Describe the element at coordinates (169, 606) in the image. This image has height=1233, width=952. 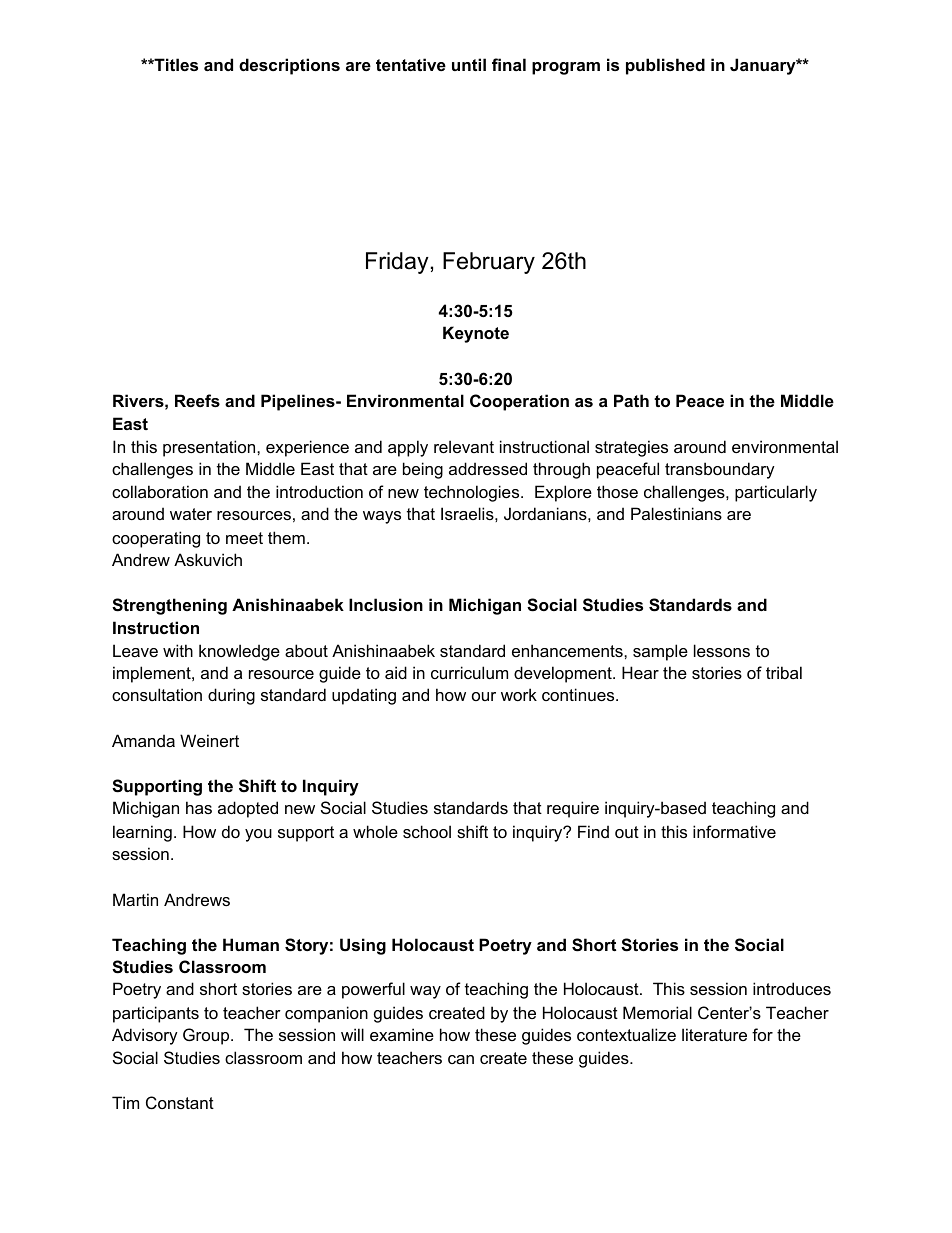
I see `Strengthening` at that location.
